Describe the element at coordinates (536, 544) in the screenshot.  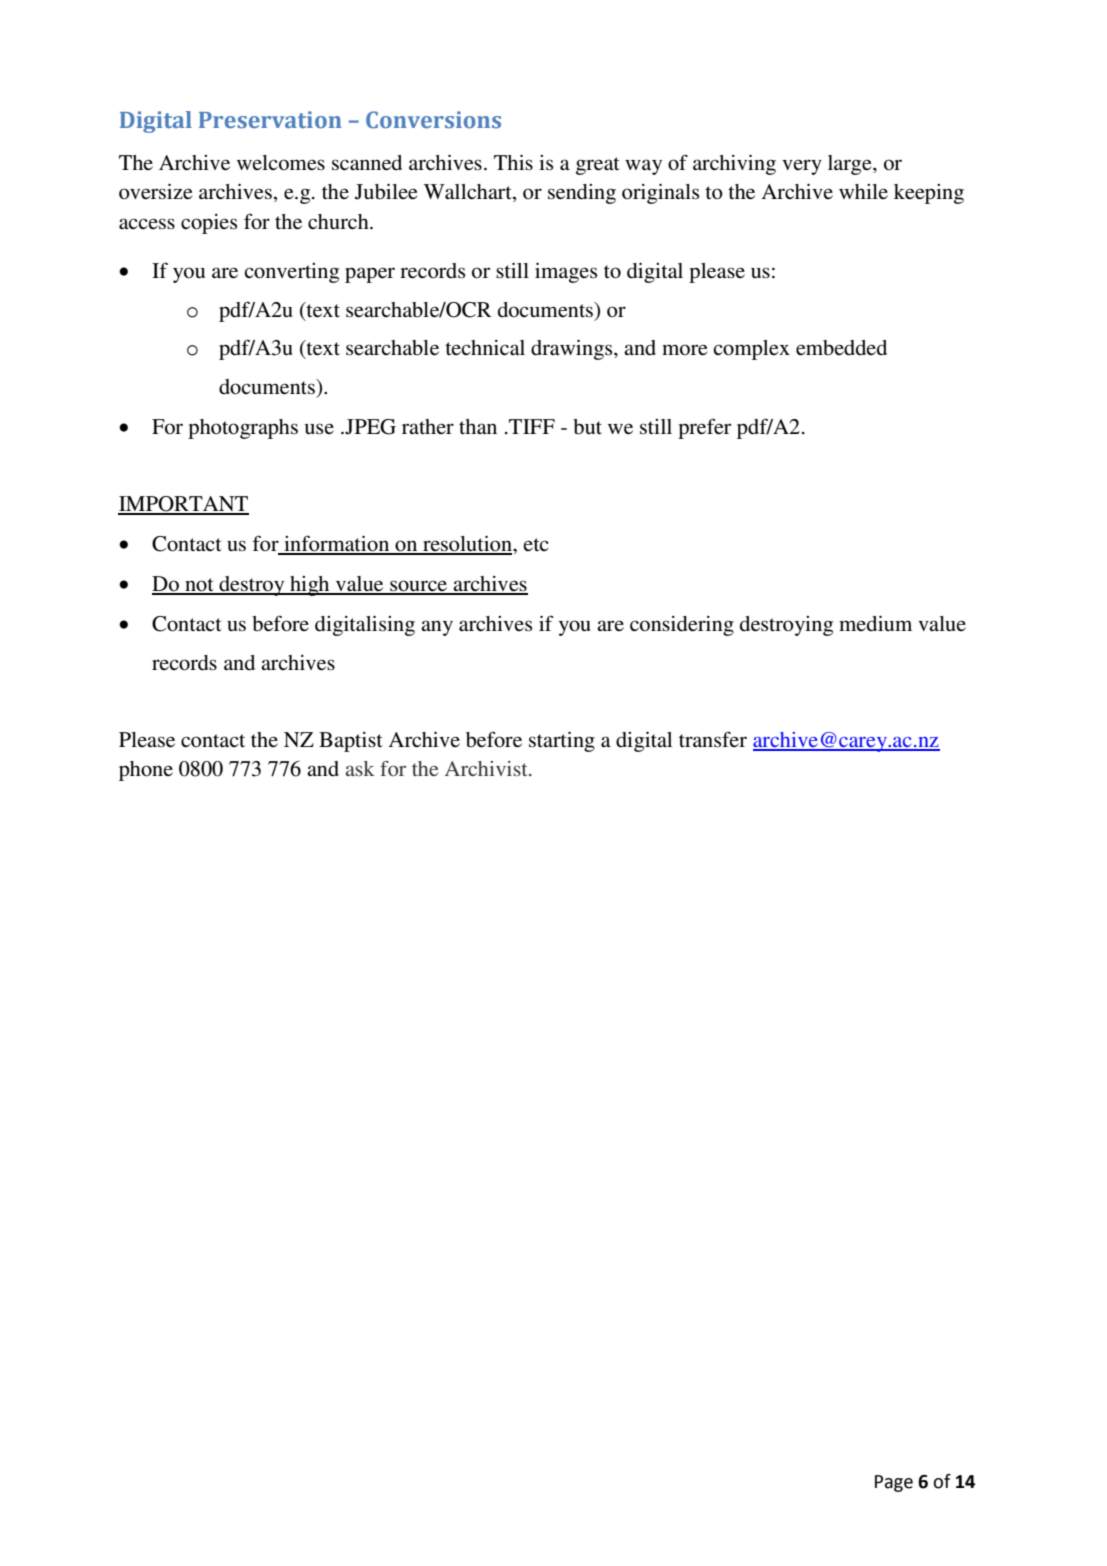
I see `etc` at that location.
